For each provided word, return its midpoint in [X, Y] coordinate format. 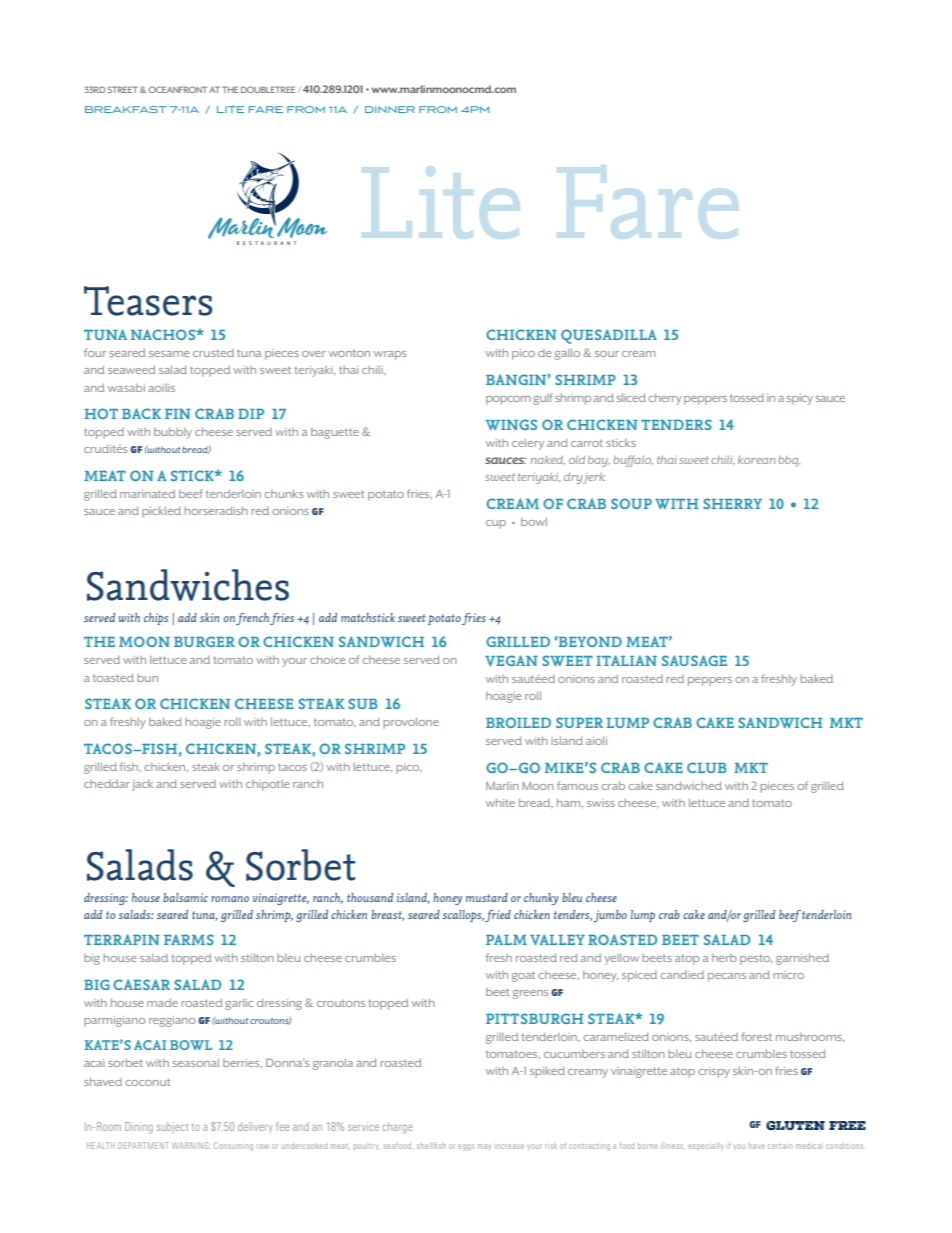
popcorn [508, 400]
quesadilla [609, 336]
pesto [756, 959]
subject [172, 1128]
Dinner [390, 109]
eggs [466, 1147]
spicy [800, 399]
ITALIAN [626, 660]
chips [156, 619]
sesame [169, 354]
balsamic [185, 897]
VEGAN [511, 660]
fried [498, 916]
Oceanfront [177, 89]
